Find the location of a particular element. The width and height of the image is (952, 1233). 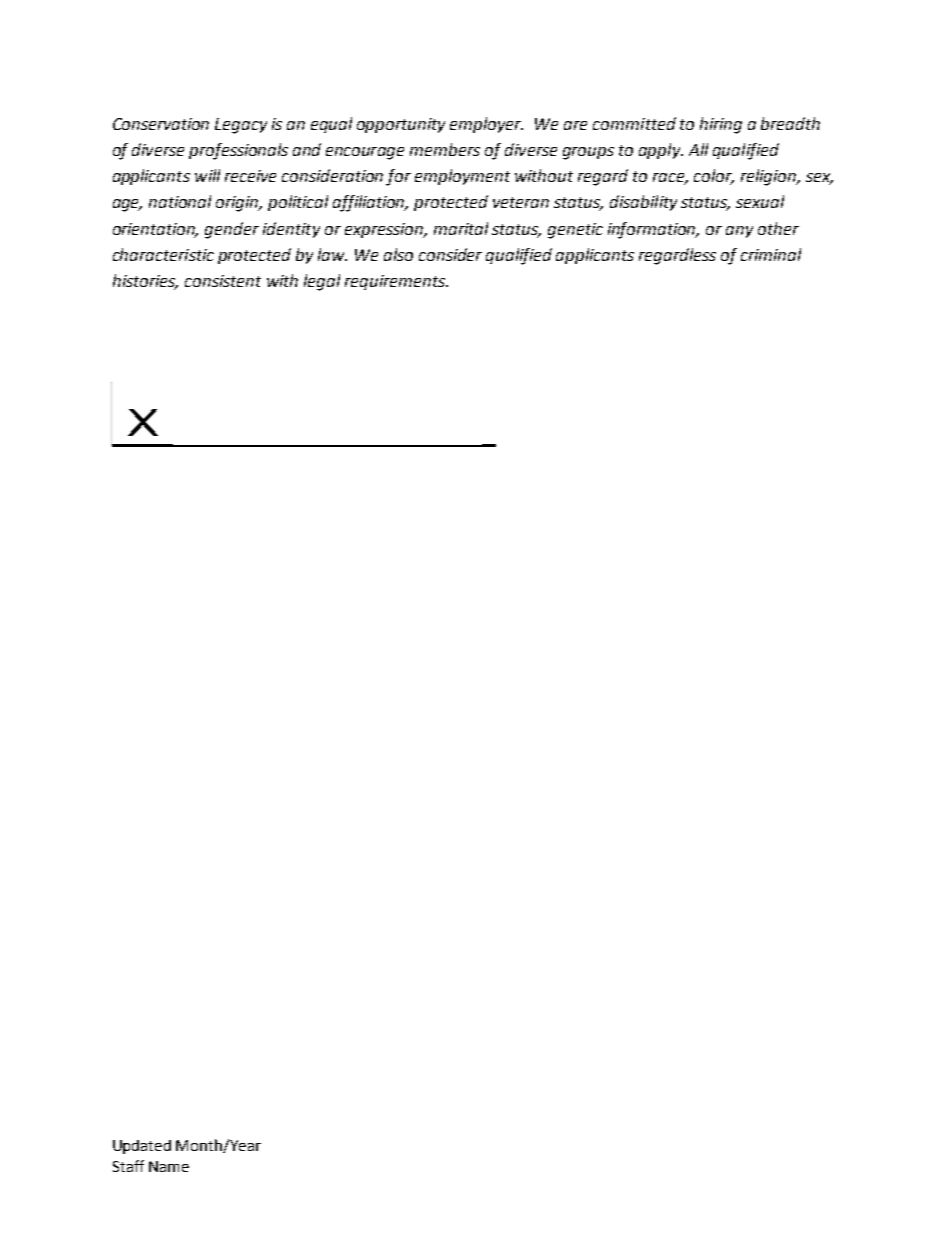

Name is located at coordinates (169, 1166).
